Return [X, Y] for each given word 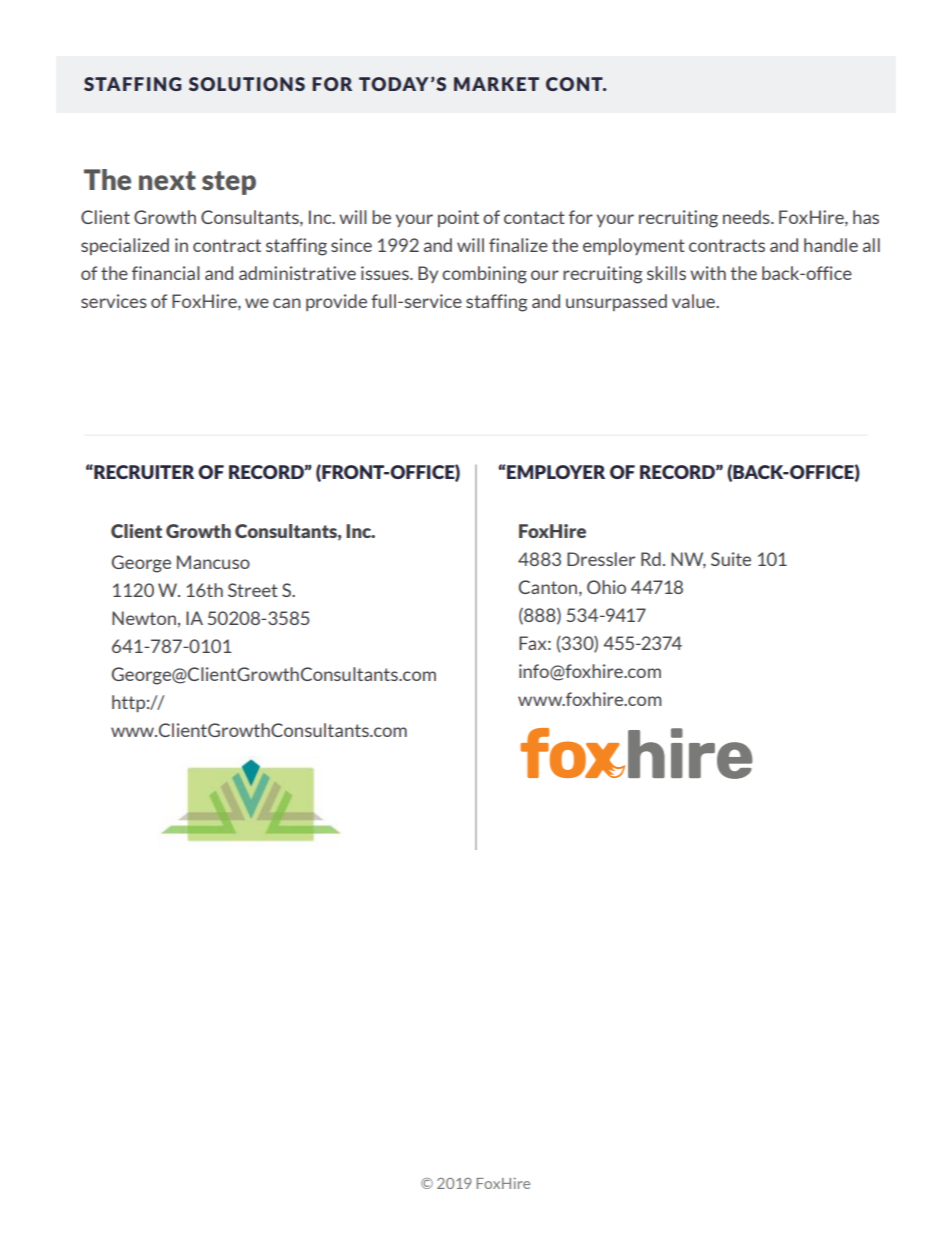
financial [166, 273]
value [694, 301]
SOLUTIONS [247, 84]
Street [253, 590]
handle [831, 245]
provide [336, 302]
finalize [518, 245]
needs [747, 217]
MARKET [496, 84]
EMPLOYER [555, 472]
